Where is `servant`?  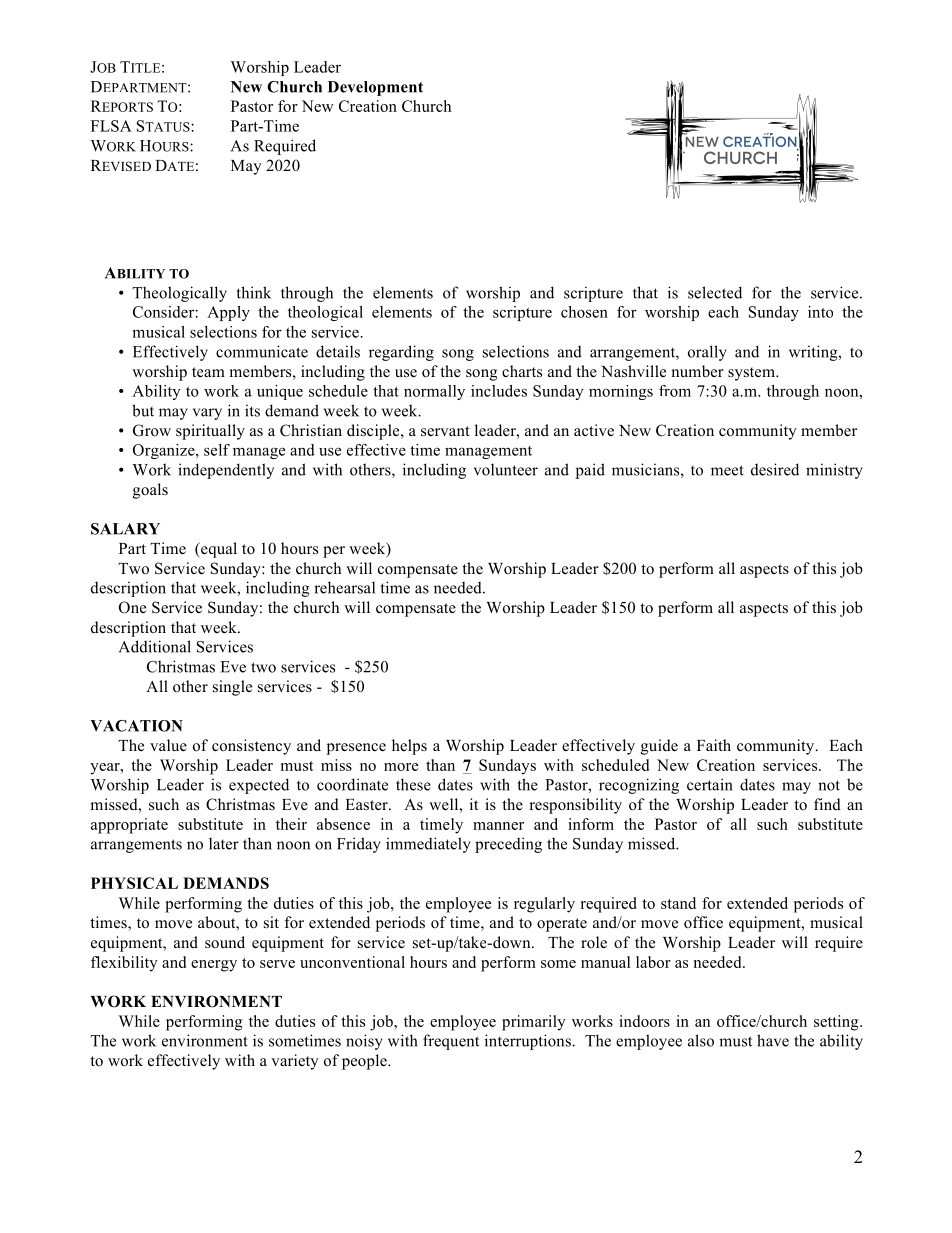 servant is located at coordinates (445, 431).
